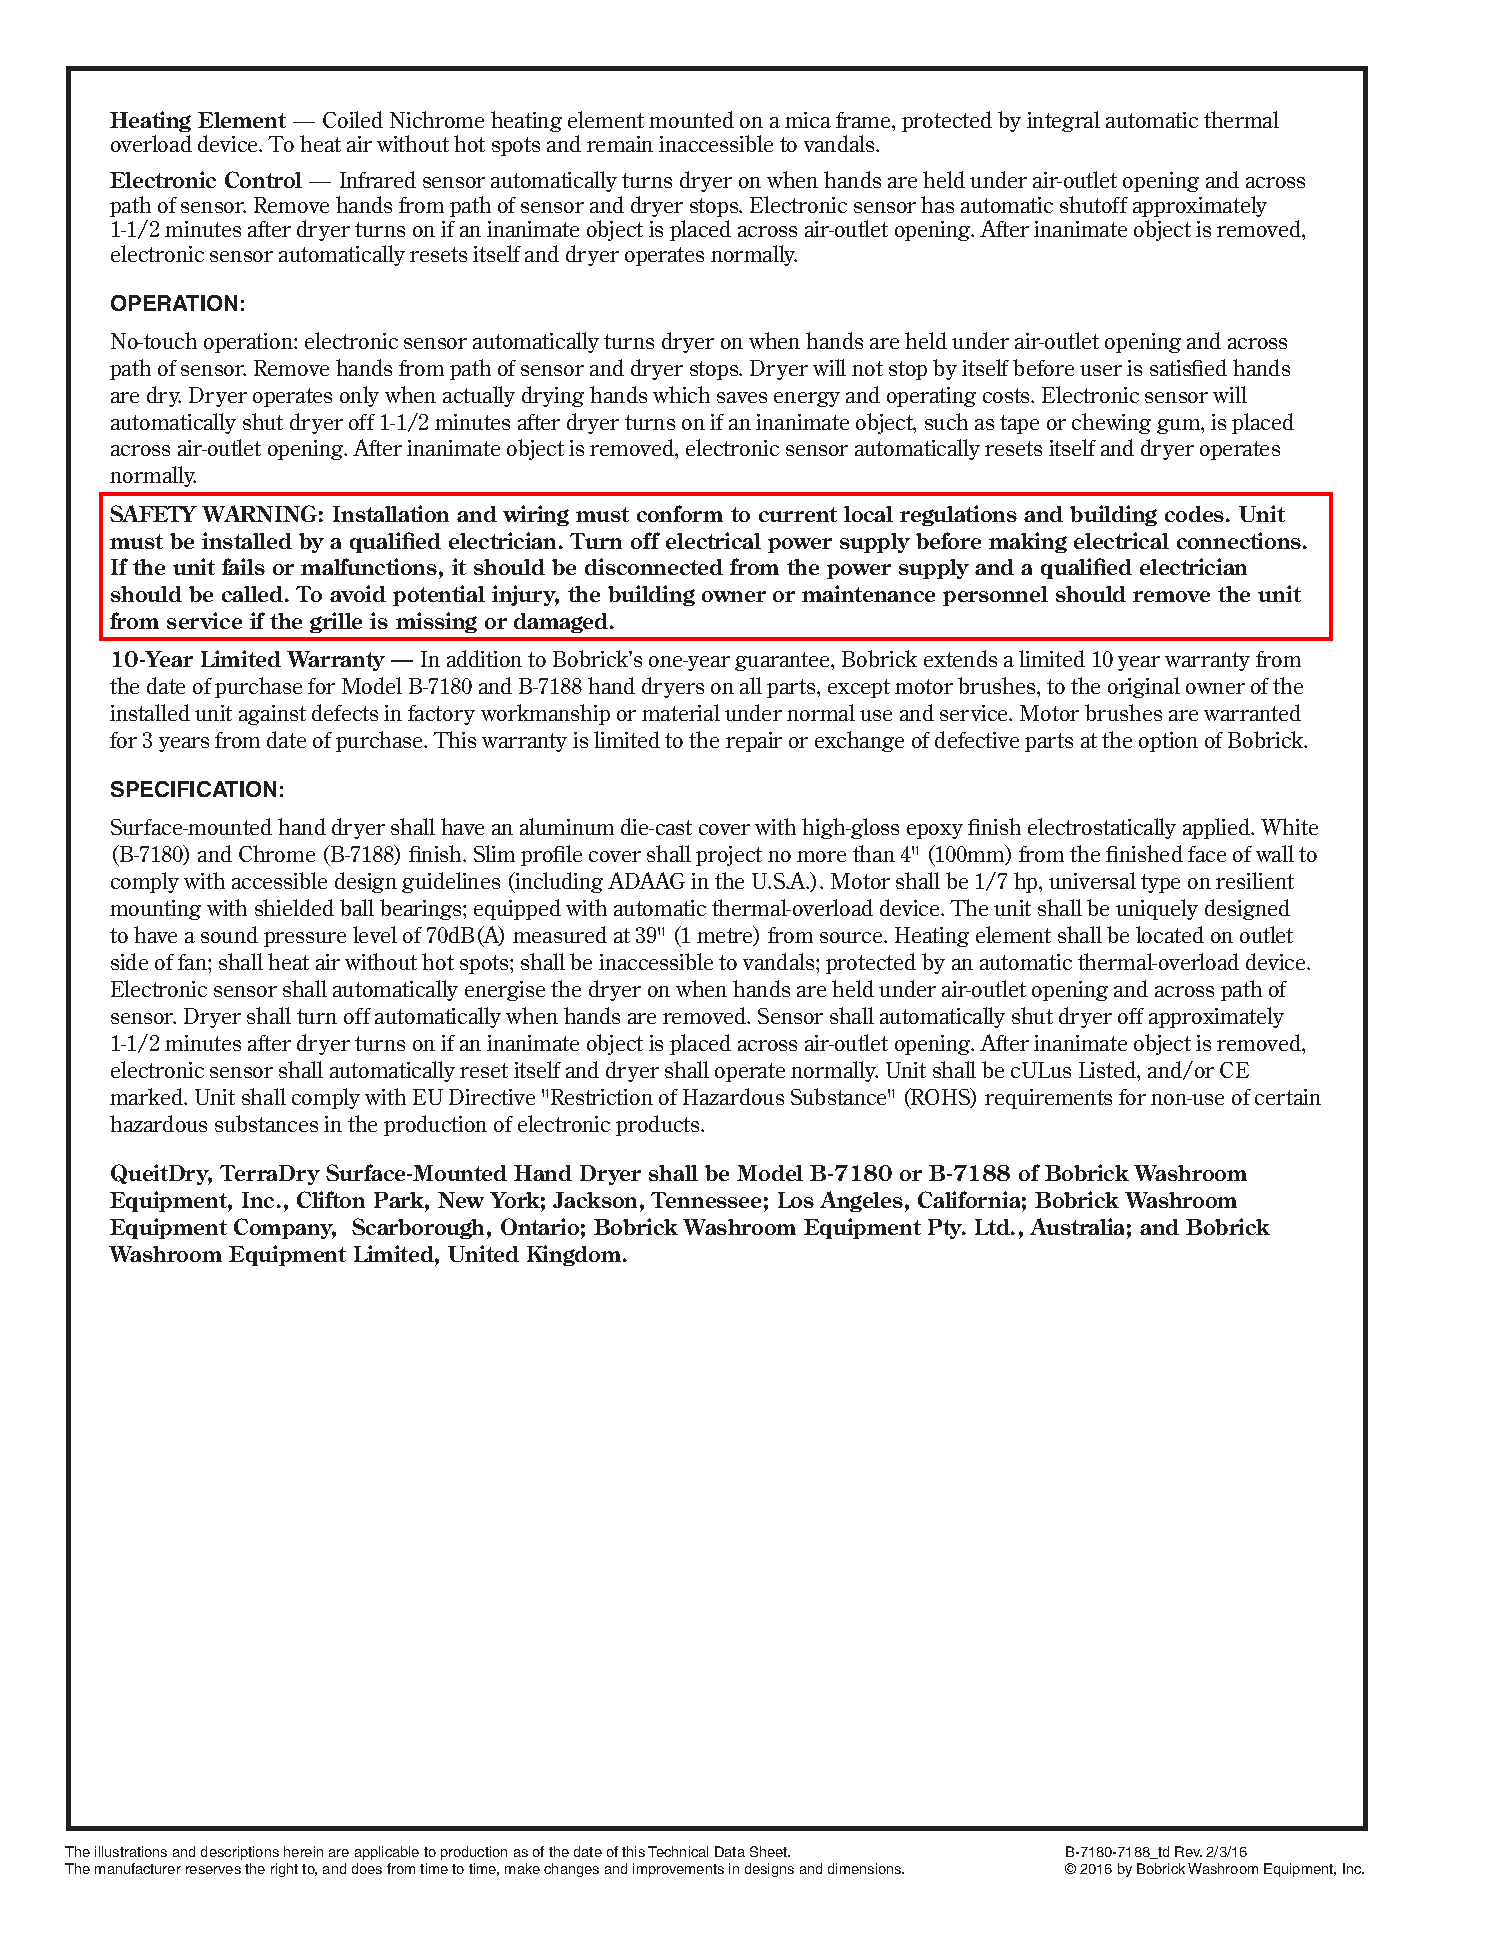 The image size is (1500, 1941). I want to click on remain, so click(620, 144).
